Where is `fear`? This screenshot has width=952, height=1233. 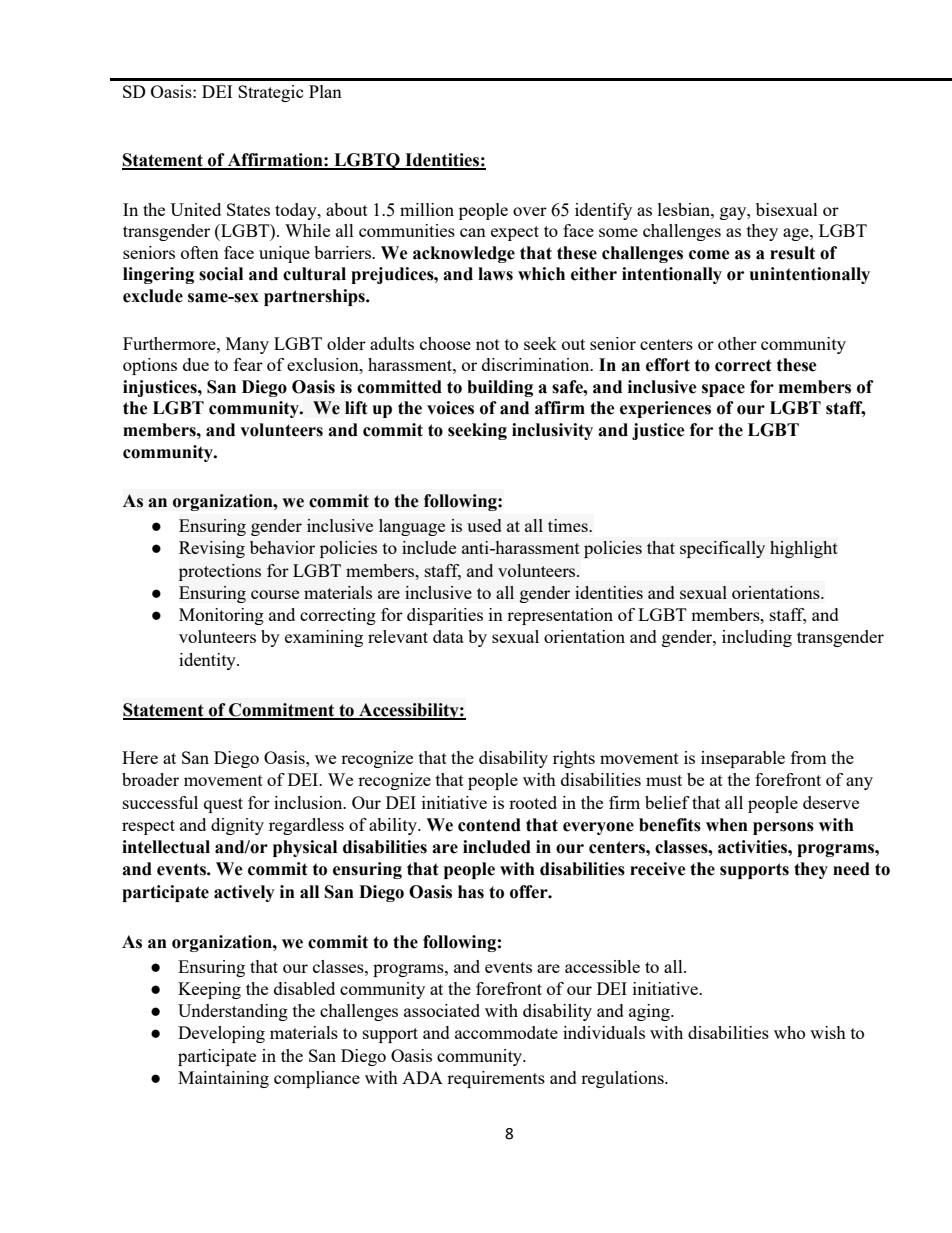 fear is located at coordinates (248, 364).
